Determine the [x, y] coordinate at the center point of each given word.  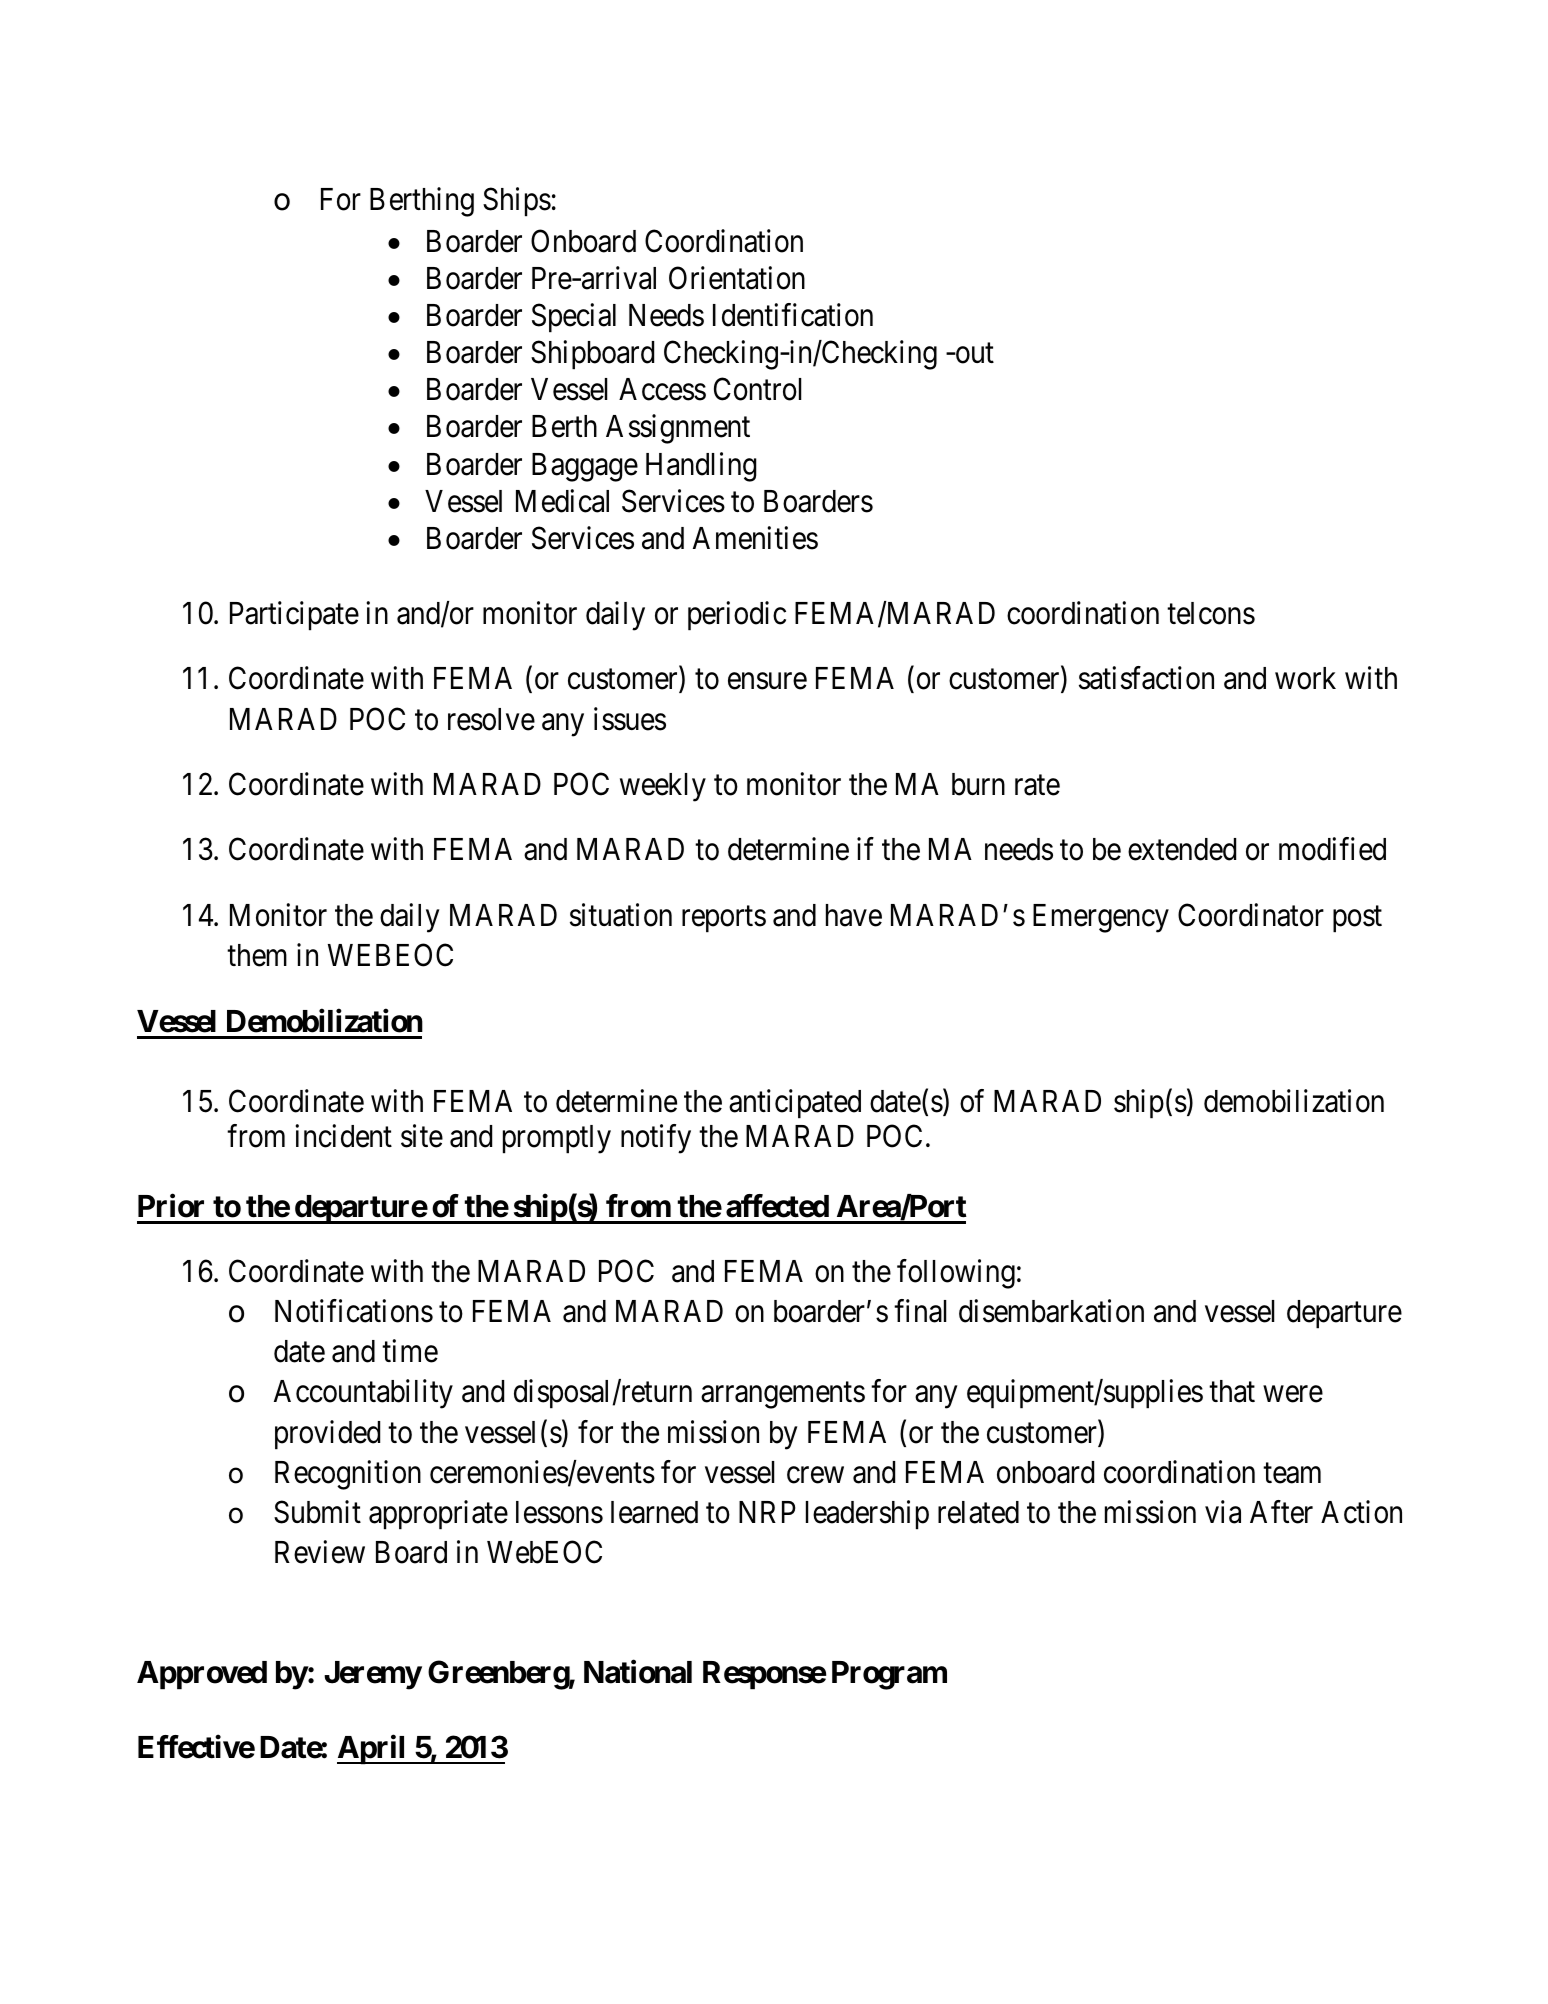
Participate [294, 616]
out [973, 354]
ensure [767, 681]
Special [574, 318]
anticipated [795, 1104]
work [1305, 678]
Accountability [363, 1394]
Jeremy [373, 1675]
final [920, 1311]
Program [889, 1675]
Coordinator [1251, 915]
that [1232, 1391]
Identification [793, 315]
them [257, 955]
